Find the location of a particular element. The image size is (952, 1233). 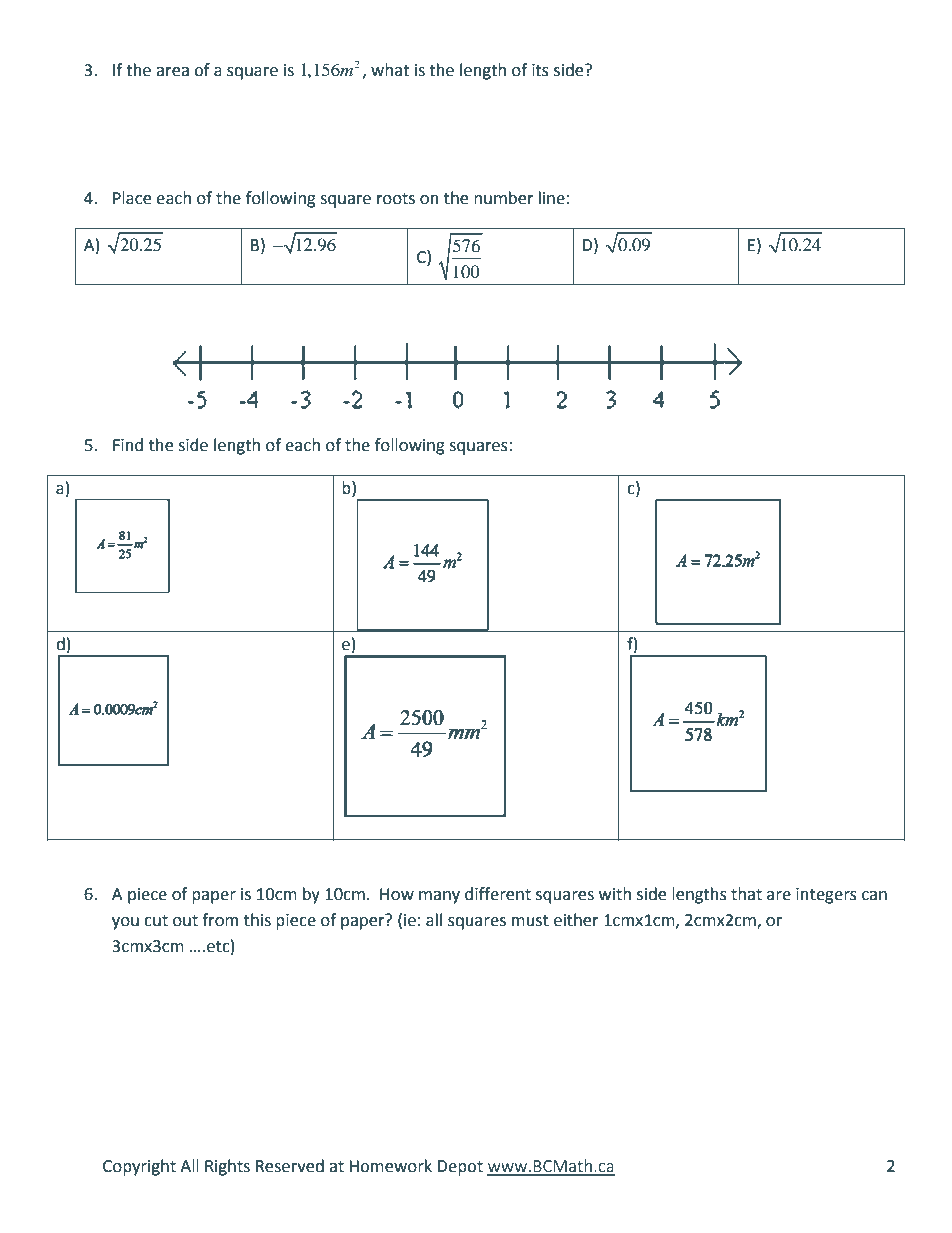

its is located at coordinates (540, 70).
